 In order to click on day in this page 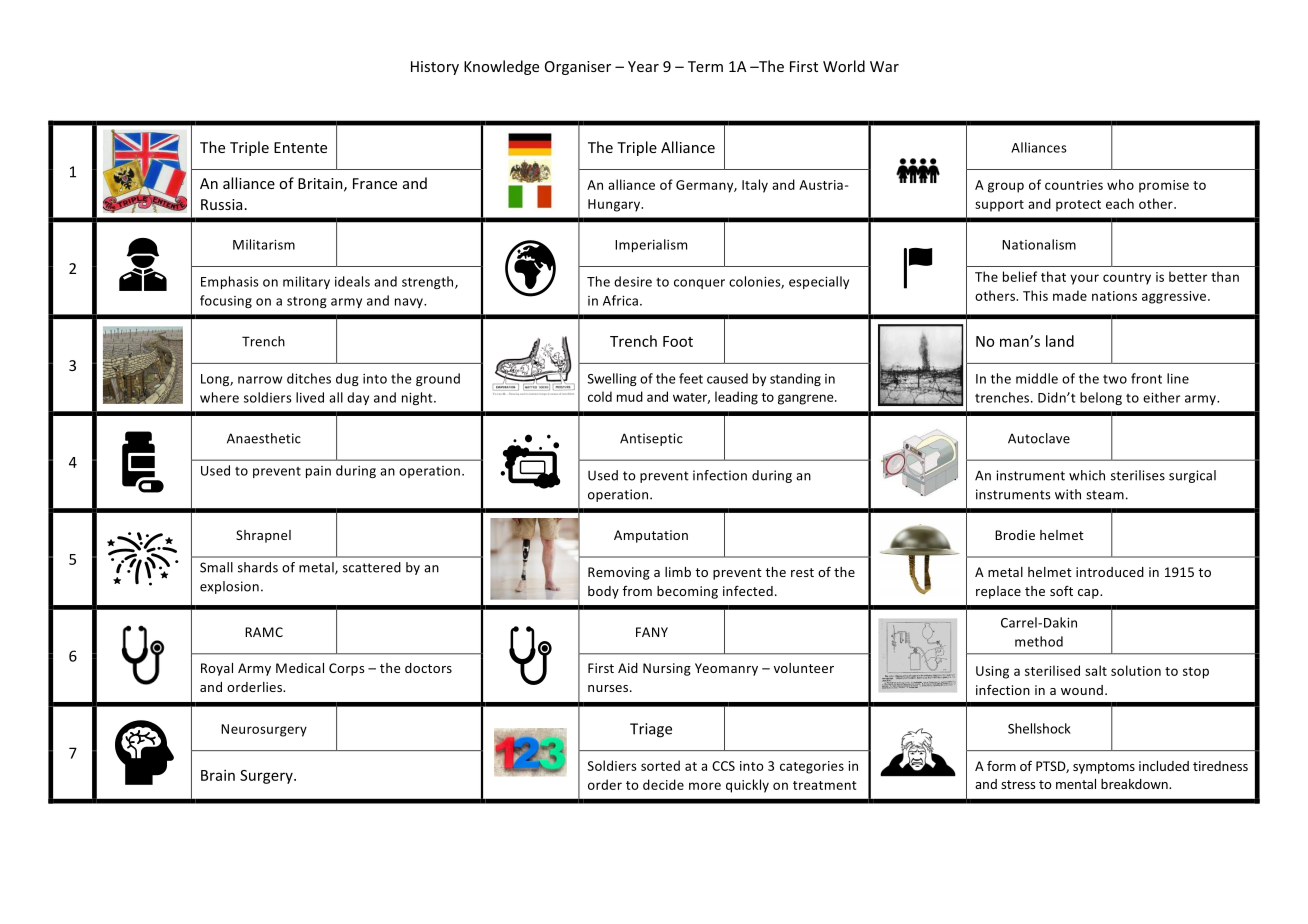, I will do `click(358, 398)`.
